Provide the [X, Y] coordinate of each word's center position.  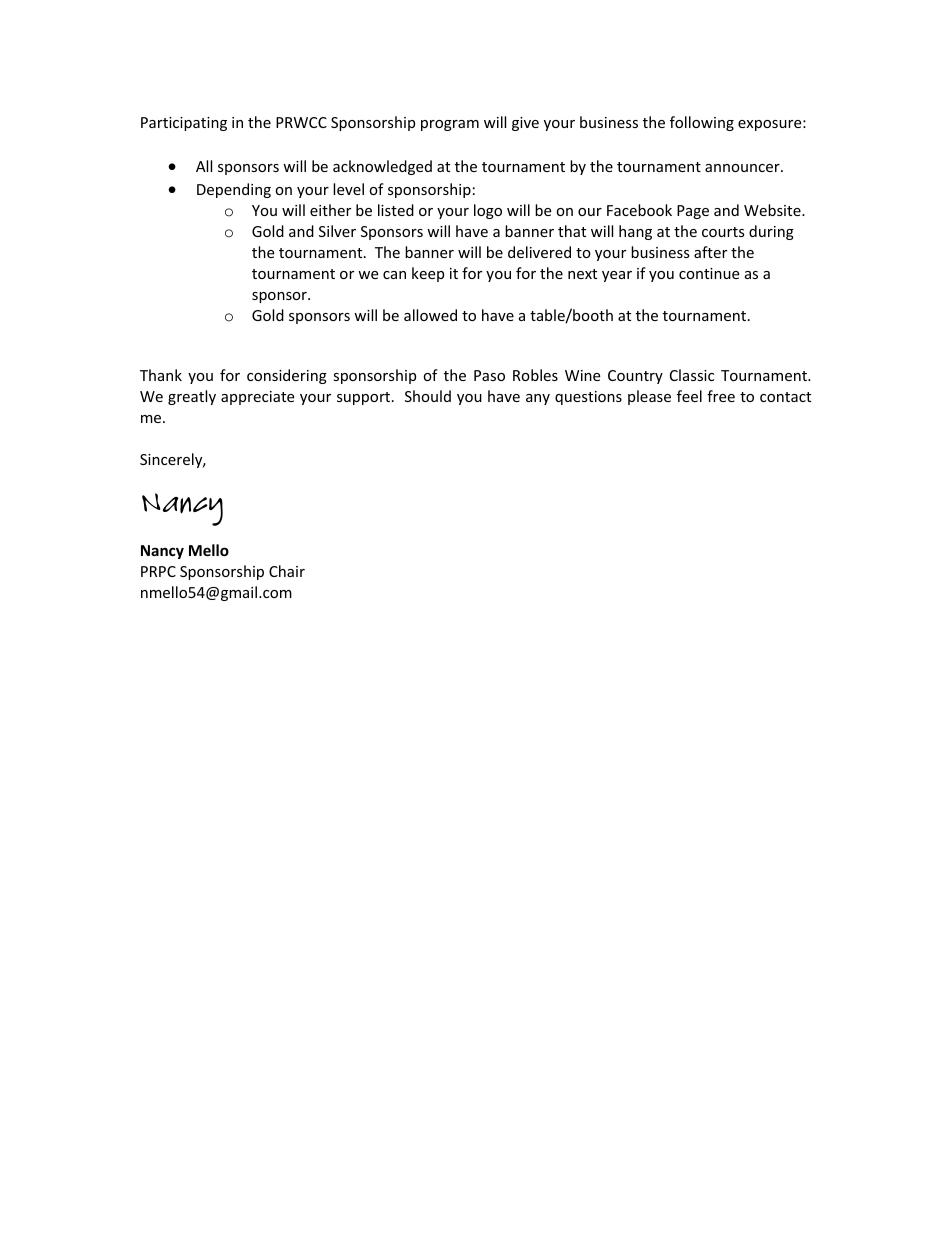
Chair [287, 571]
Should [428, 396]
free [721, 396]
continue [709, 273]
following [702, 123]
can [394, 275]
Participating [184, 124]
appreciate [257, 398]
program [450, 125]
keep [428, 274]
